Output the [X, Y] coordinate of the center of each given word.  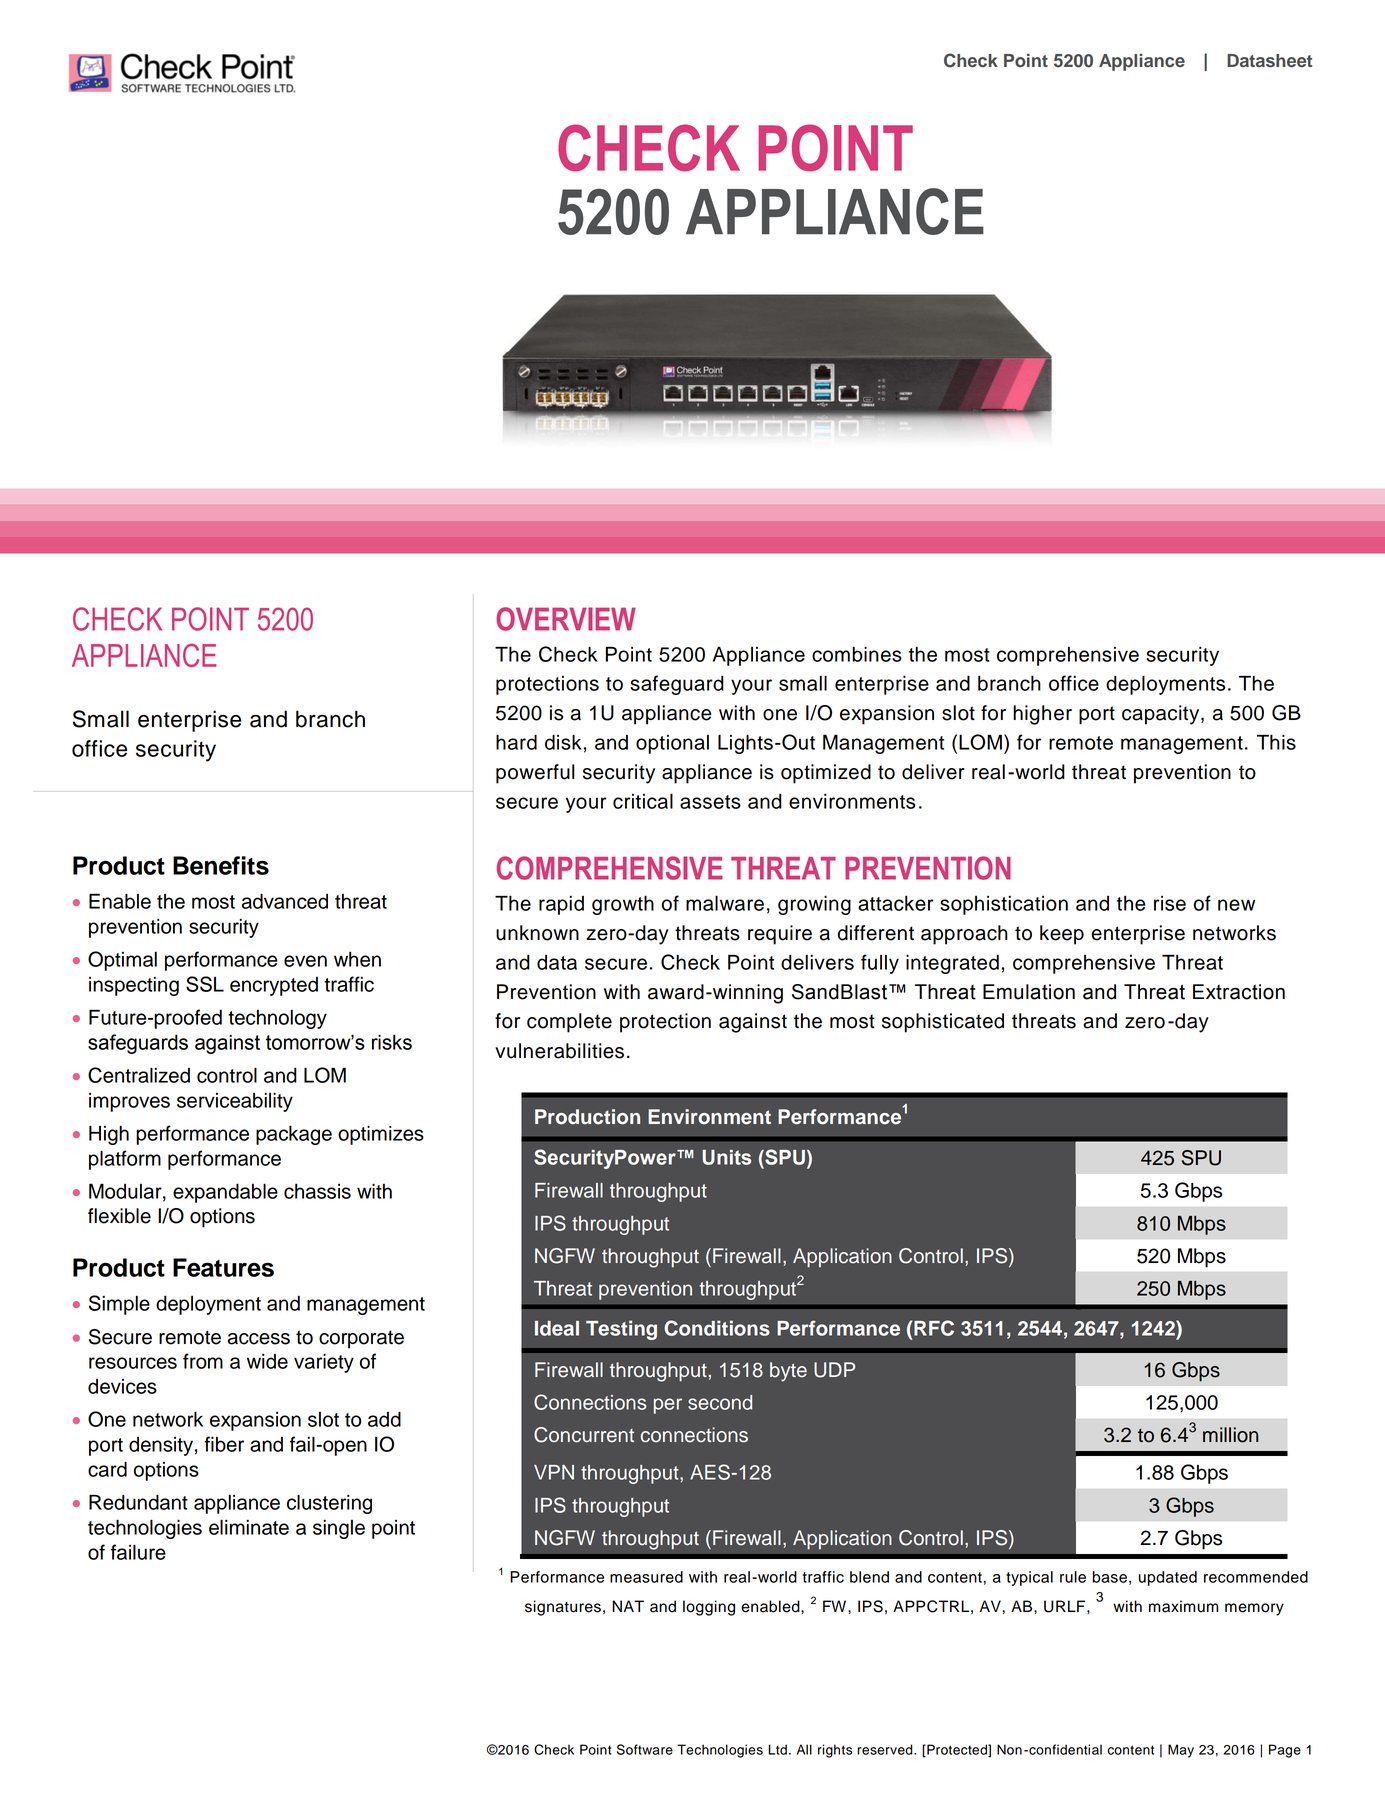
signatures [563, 1608]
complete [569, 1023]
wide [267, 1361]
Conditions [717, 1328]
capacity [1162, 715]
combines [857, 654]
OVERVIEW [566, 619]
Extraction [1239, 992]
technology [277, 1019]
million [1230, 1435]
